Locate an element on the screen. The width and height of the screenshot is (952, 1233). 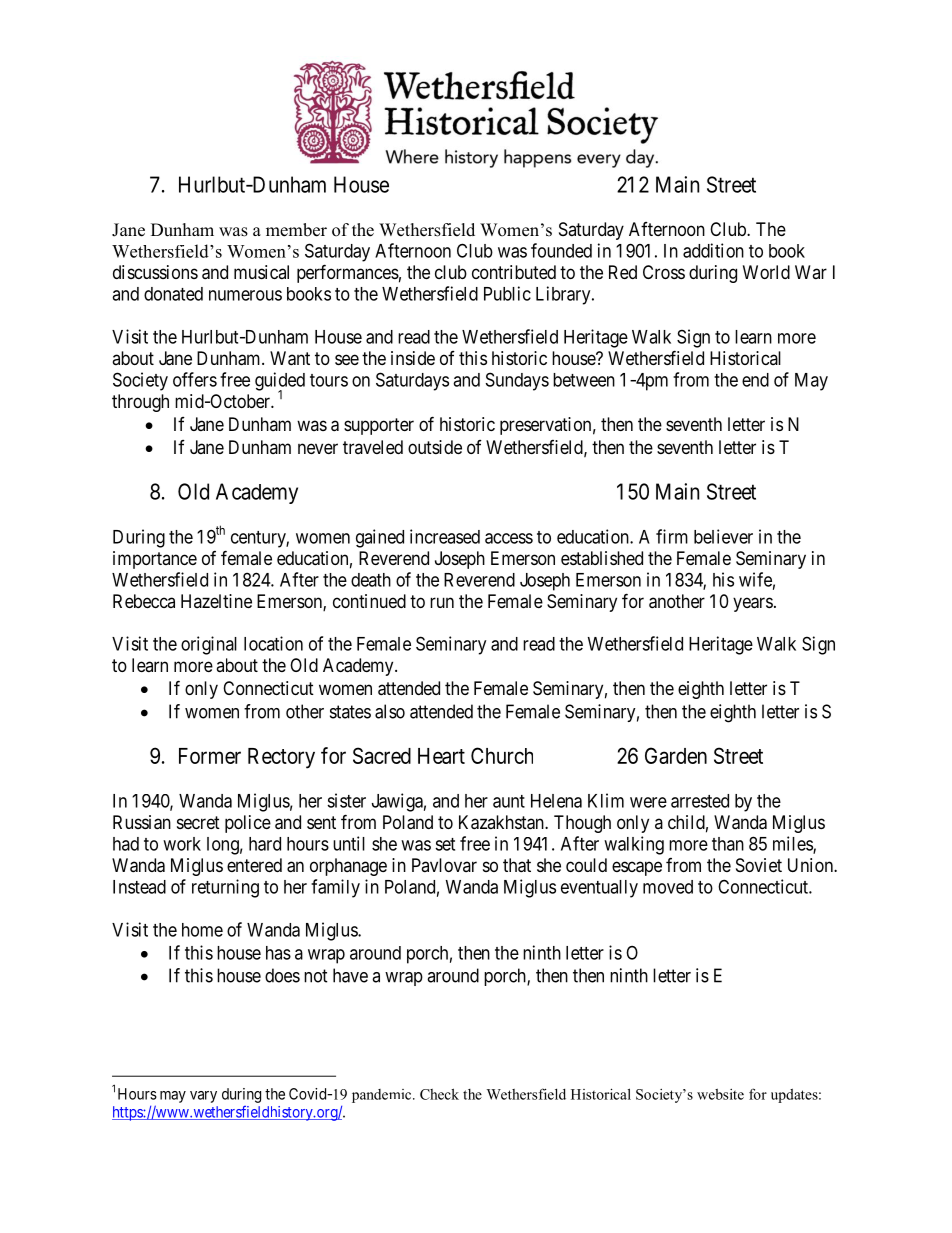
addition is located at coordinates (713, 250).
